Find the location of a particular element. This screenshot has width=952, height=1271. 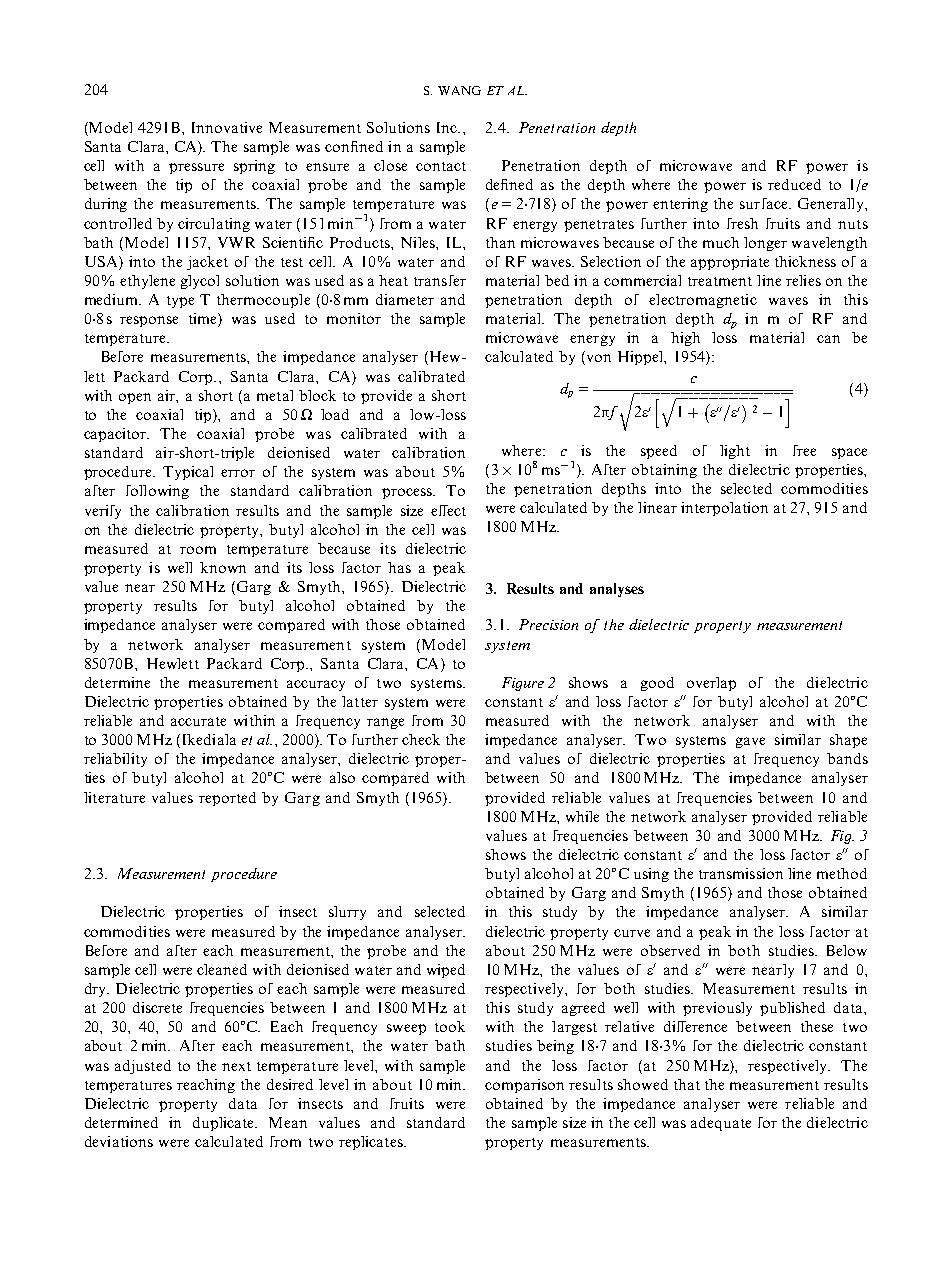

Typical is located at coordinates (188, 473).
